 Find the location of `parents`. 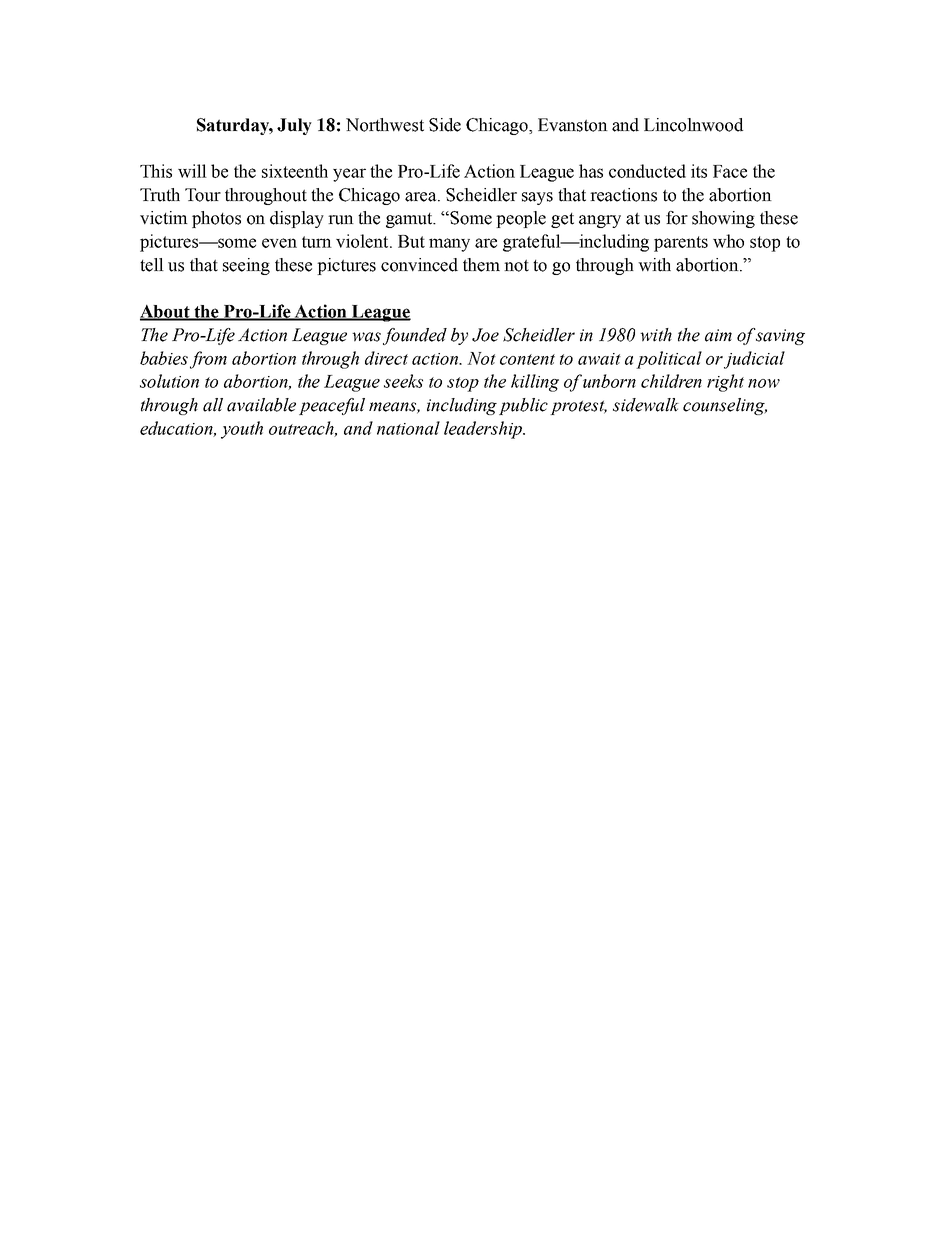

parents is located at coordinates (681, 244).
